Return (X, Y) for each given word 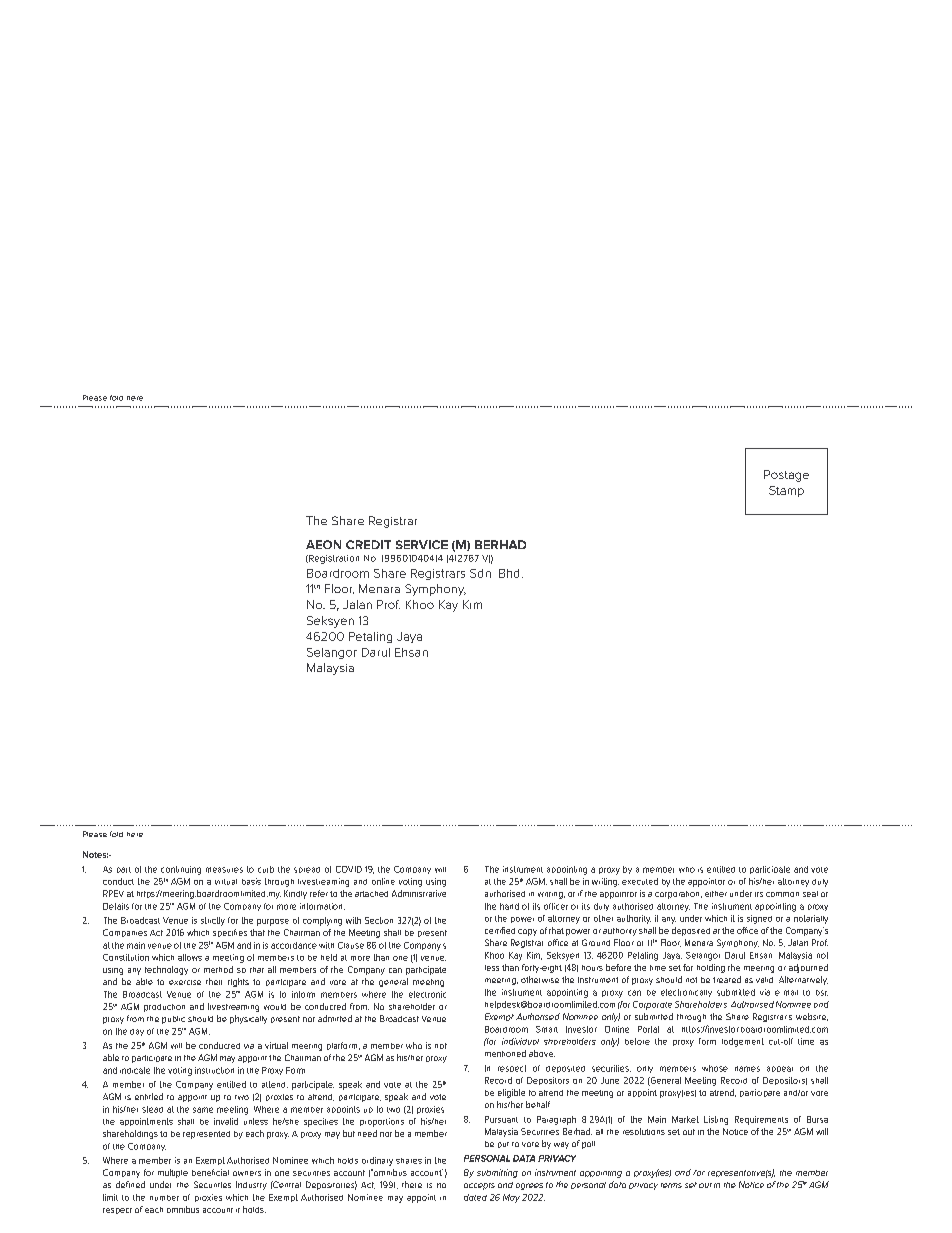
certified (500, 930)
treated (727, 979)
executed (640, 881)
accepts (479, 1186)
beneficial (210, 1172)
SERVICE (422, 544)
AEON (323, 544)
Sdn (480, 573)
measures (224, 870)
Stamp (786, 491)
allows (190, 957)
